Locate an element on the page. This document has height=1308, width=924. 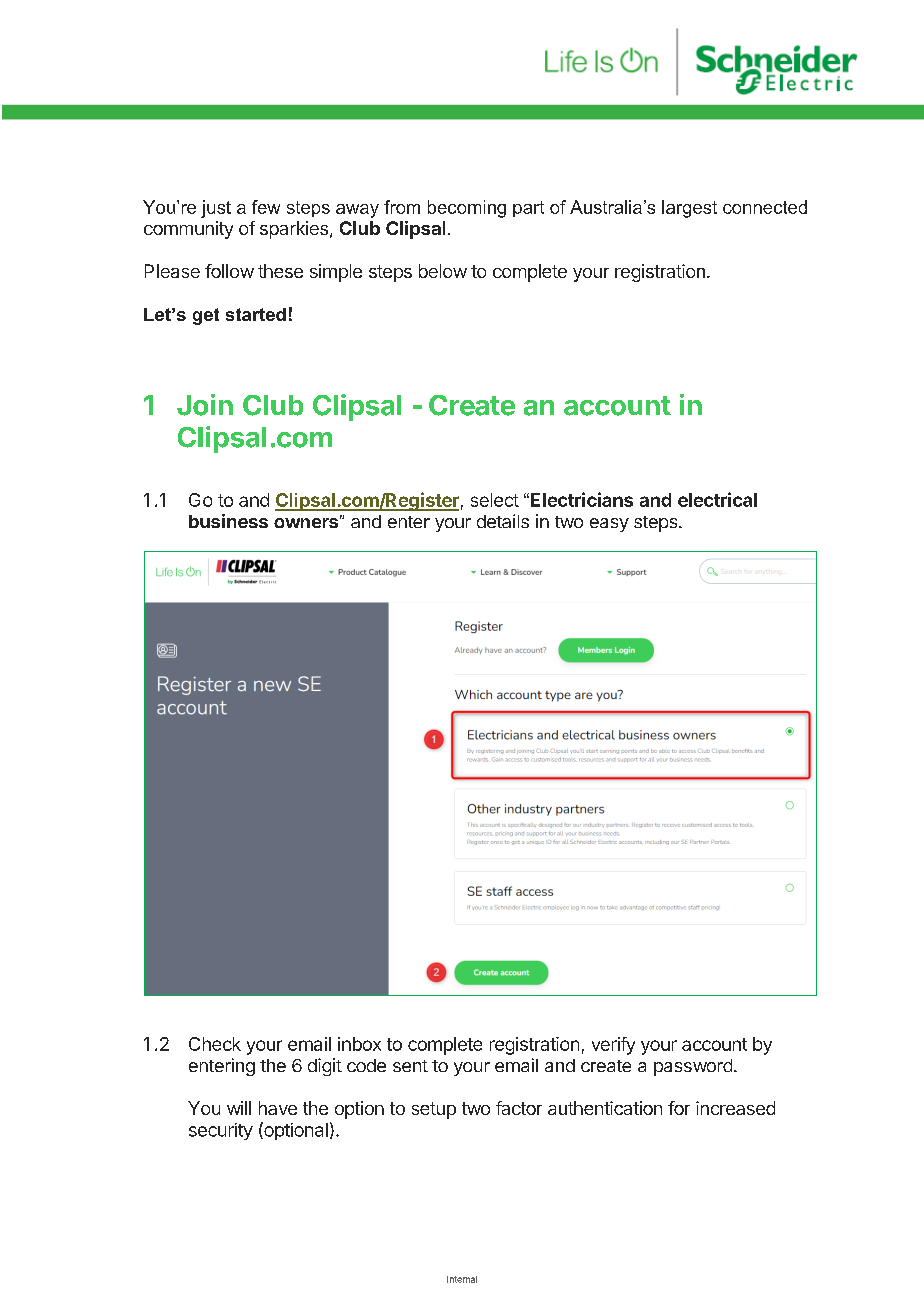
digit is located at coordinates (325, 1067).
